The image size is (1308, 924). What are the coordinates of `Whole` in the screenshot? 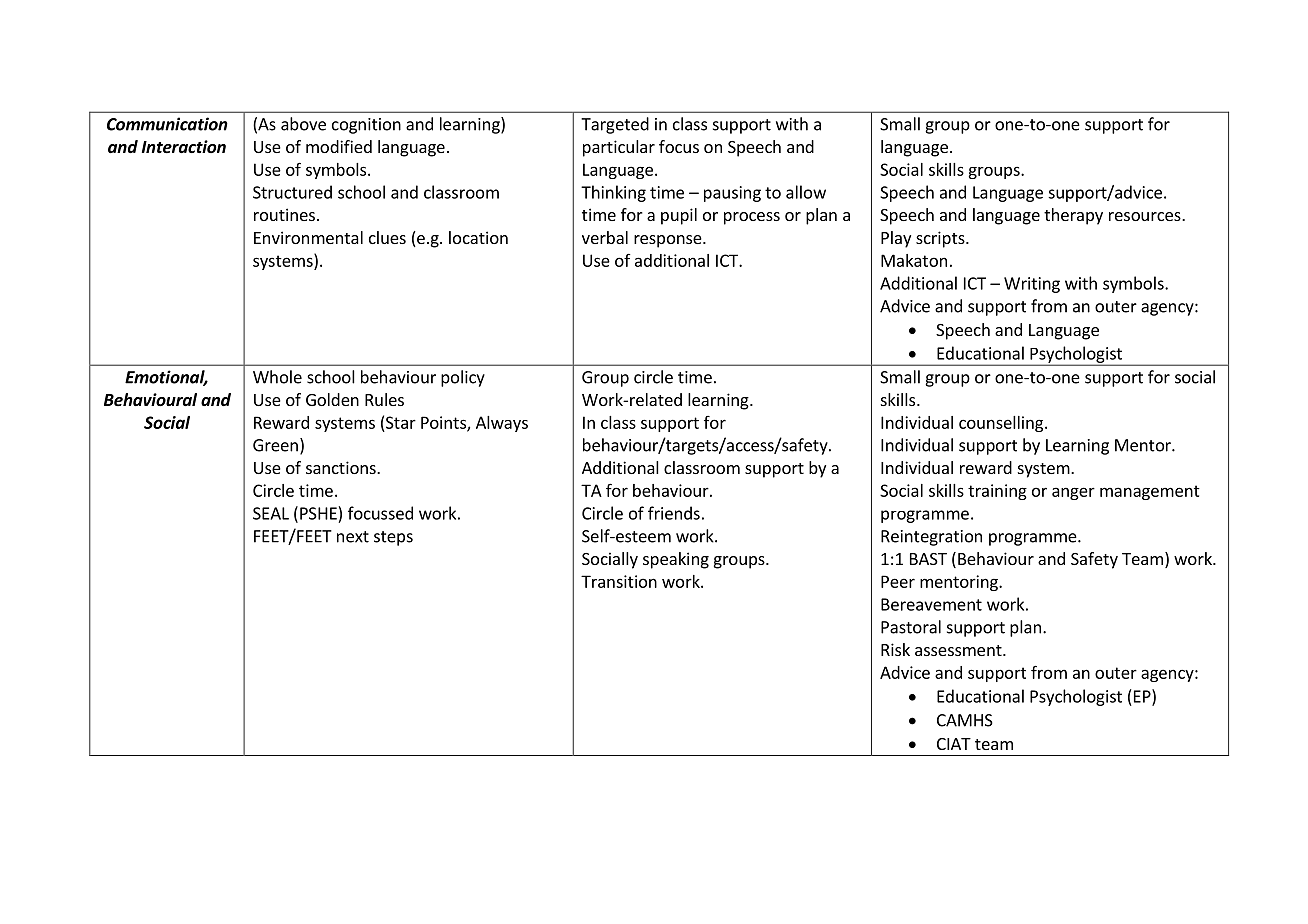 It's located at (277, 377).
